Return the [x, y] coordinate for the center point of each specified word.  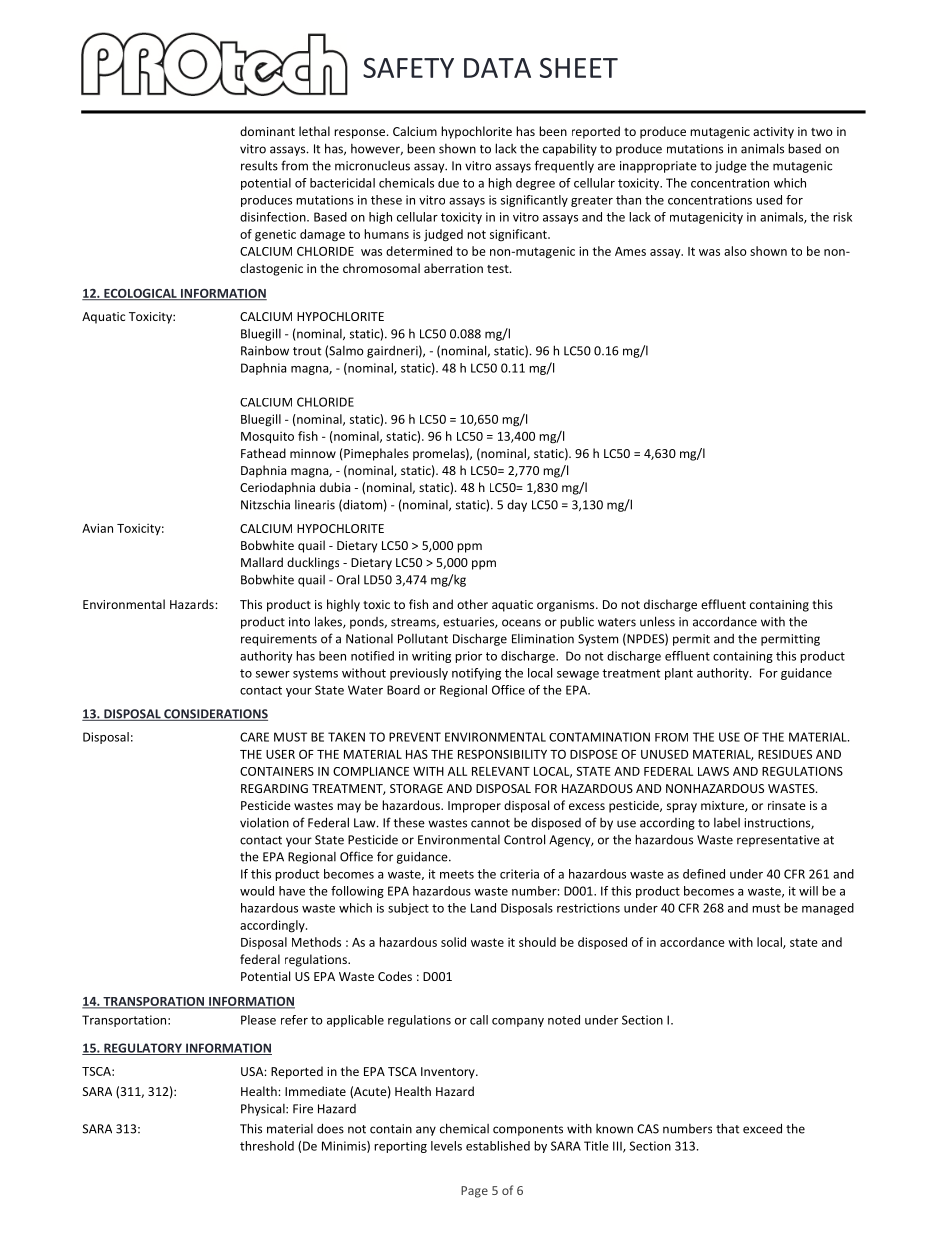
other [472, 604]
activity [773, 133]
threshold [267, 1146]
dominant [267, 131]
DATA [497, 68]
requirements [279, 640]
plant [679, 674]
